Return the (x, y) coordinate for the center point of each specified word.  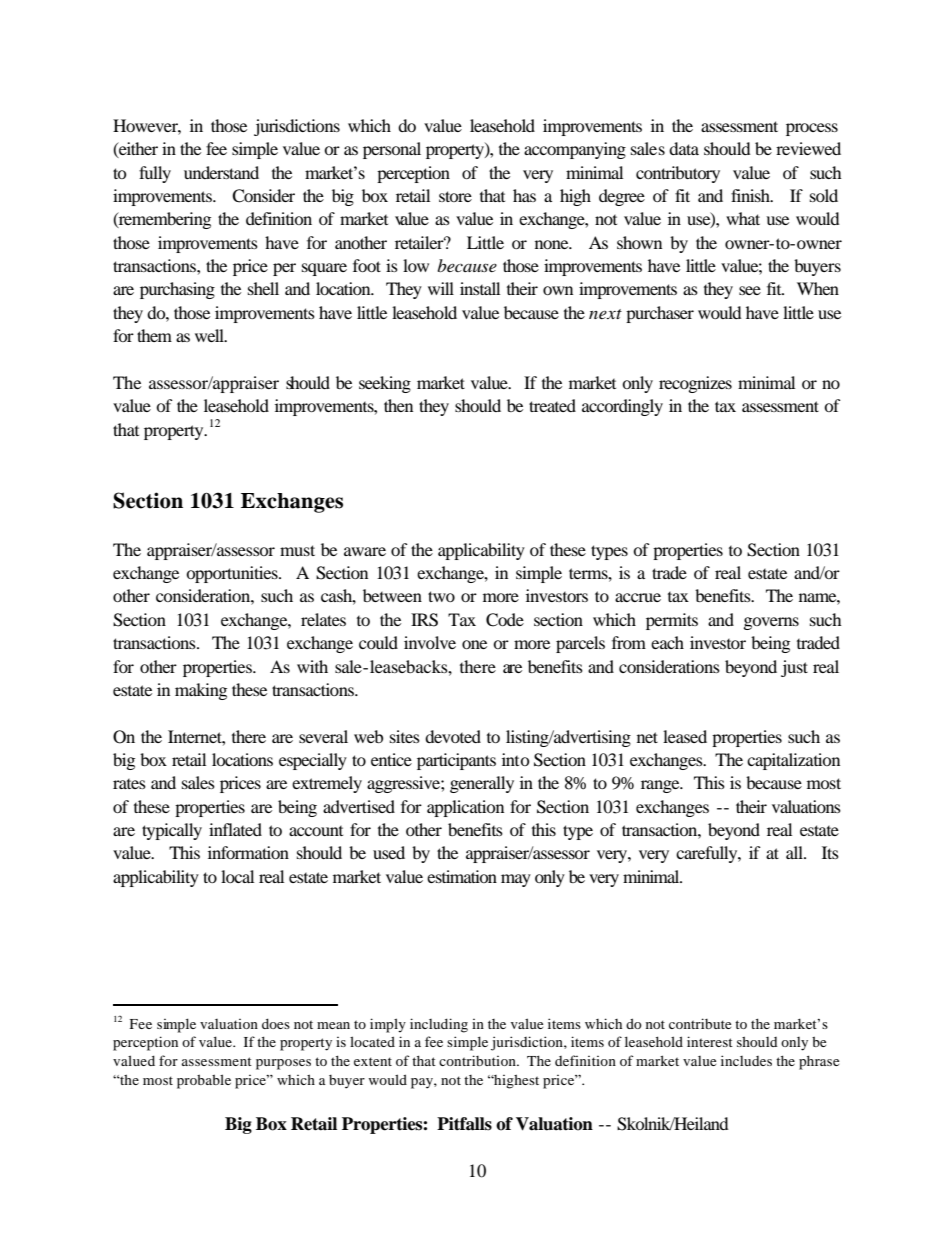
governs (771, 623)
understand (221, 172)
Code (505, 620)
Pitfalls (464, 1124)
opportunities (233, 574)
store (455, 196)
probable (204, 1081)
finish (751, 195)
